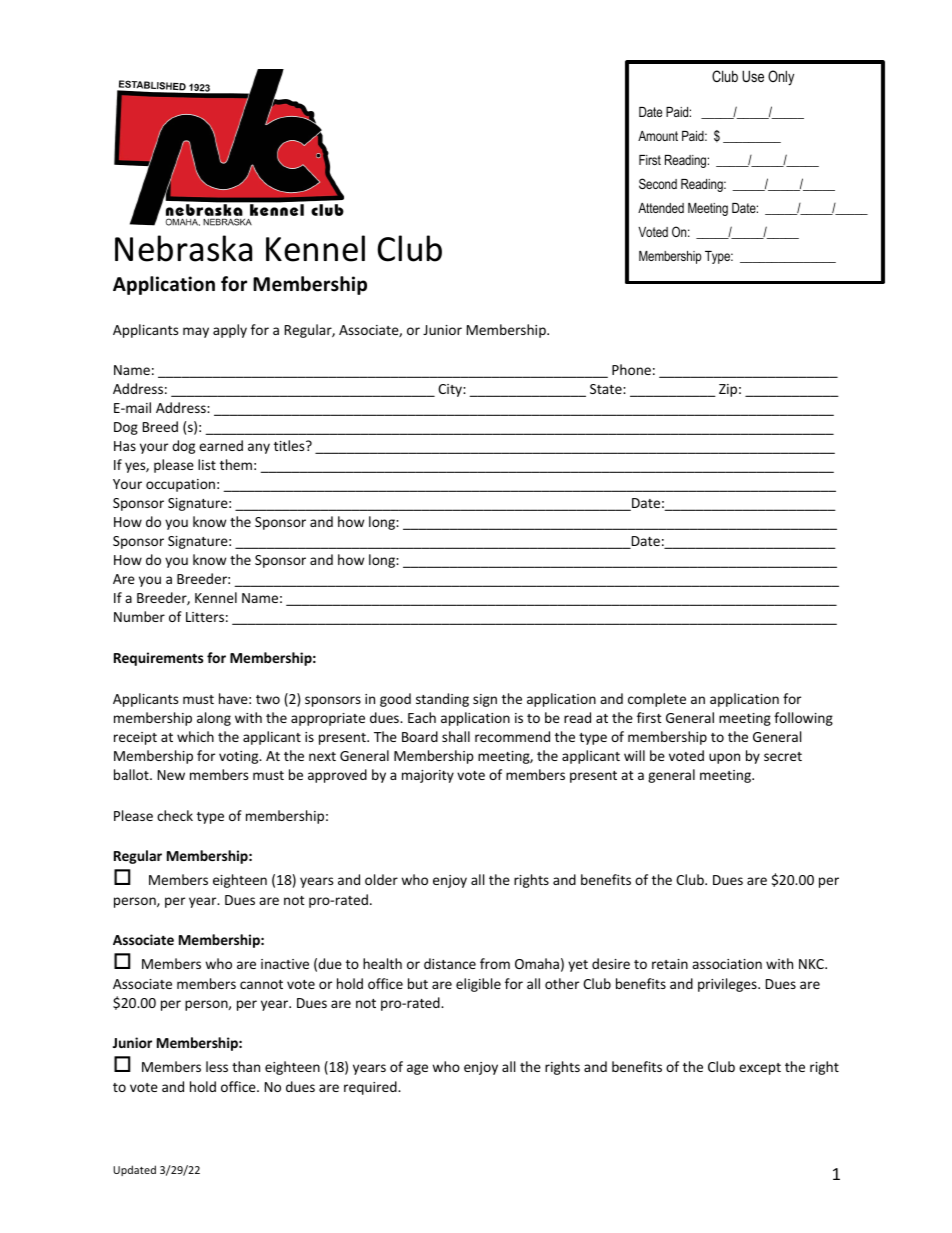 This document has height=1233, width=952. Describe the element at coordinates (139, 616) in the document. I see `Number` at that location.
